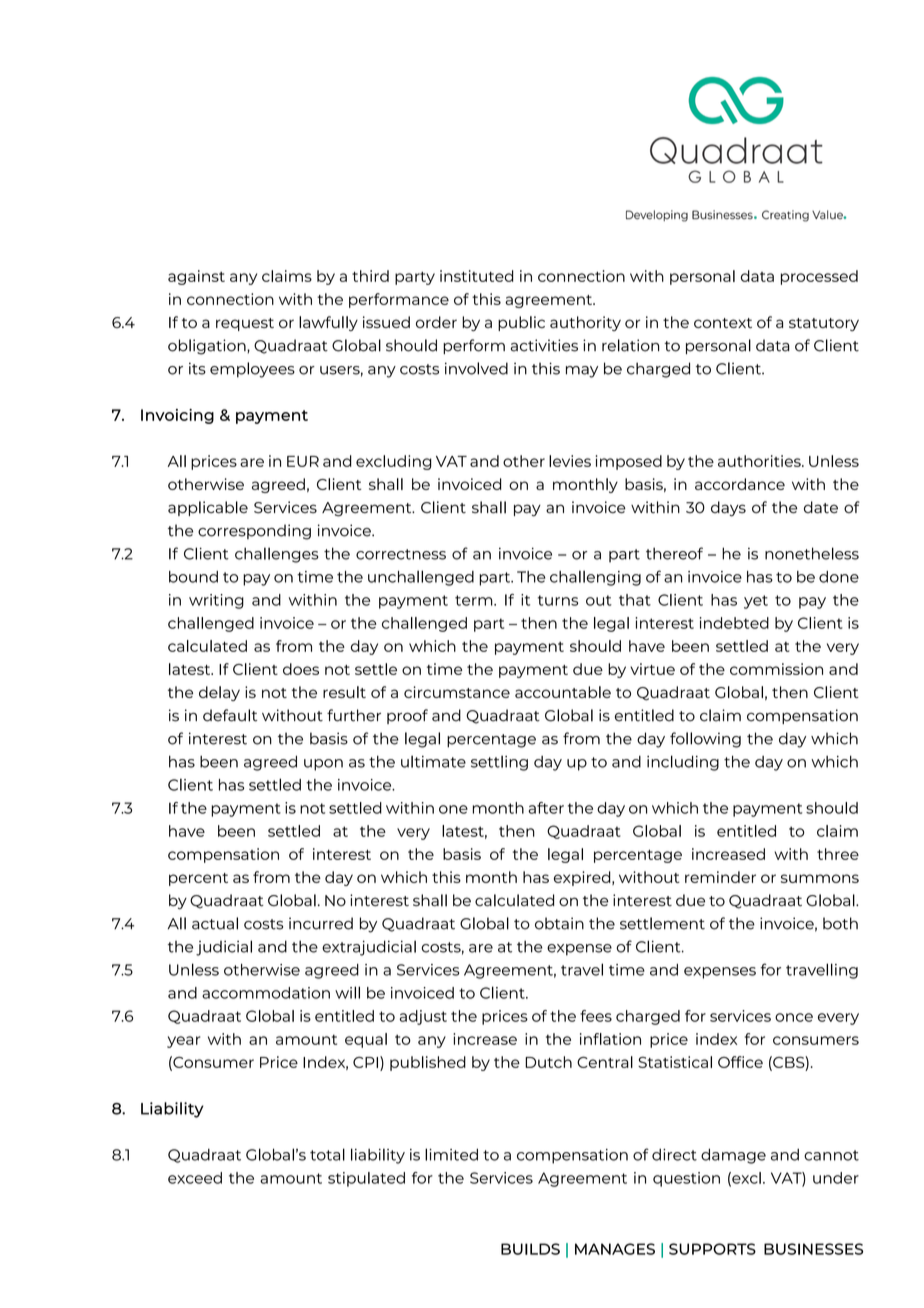  I want to click on upon, so click(323, 765).
